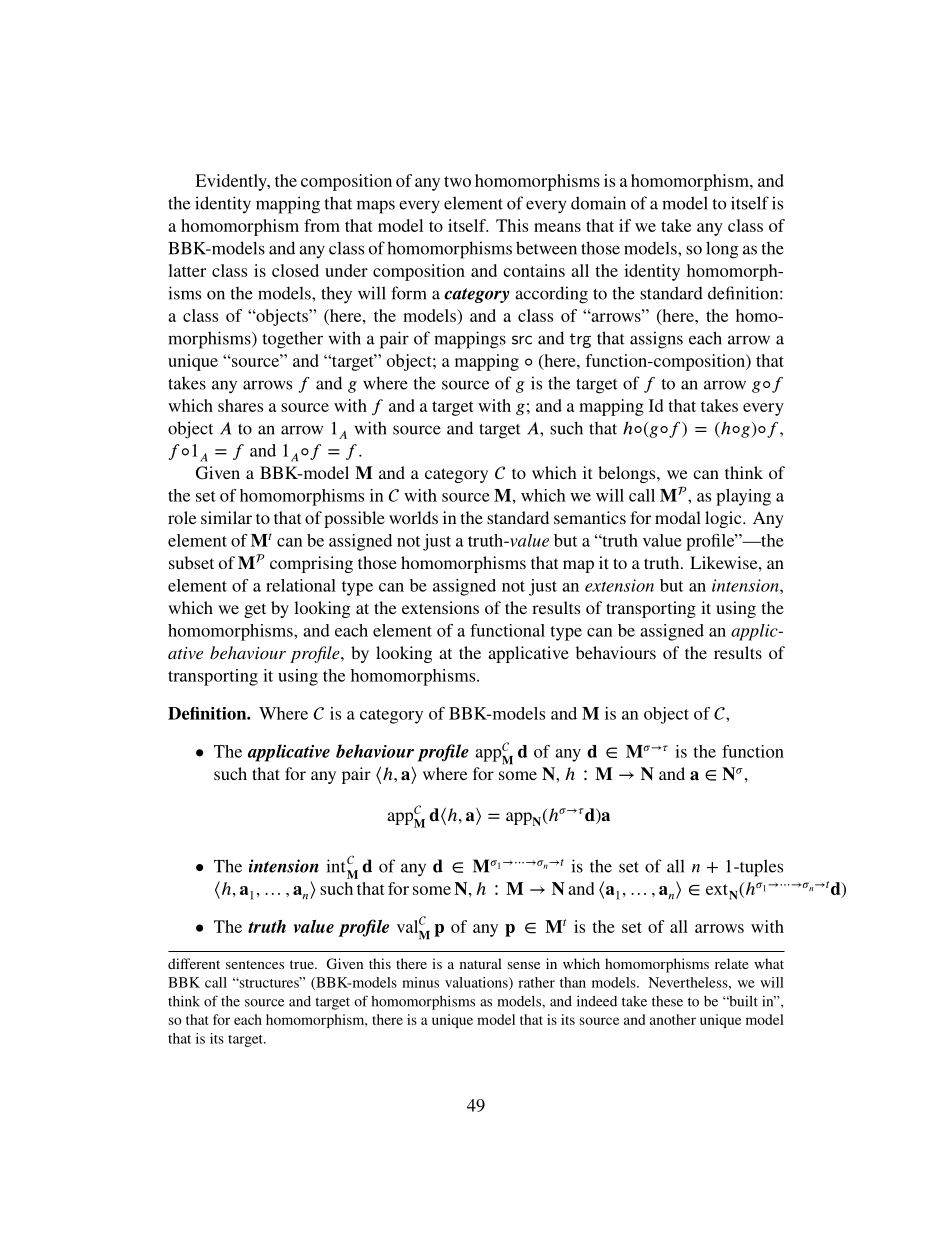 The image size is (952, 1233). Describe the element at coordinates (656, 340) in the image. I see `assigns` at that location.
